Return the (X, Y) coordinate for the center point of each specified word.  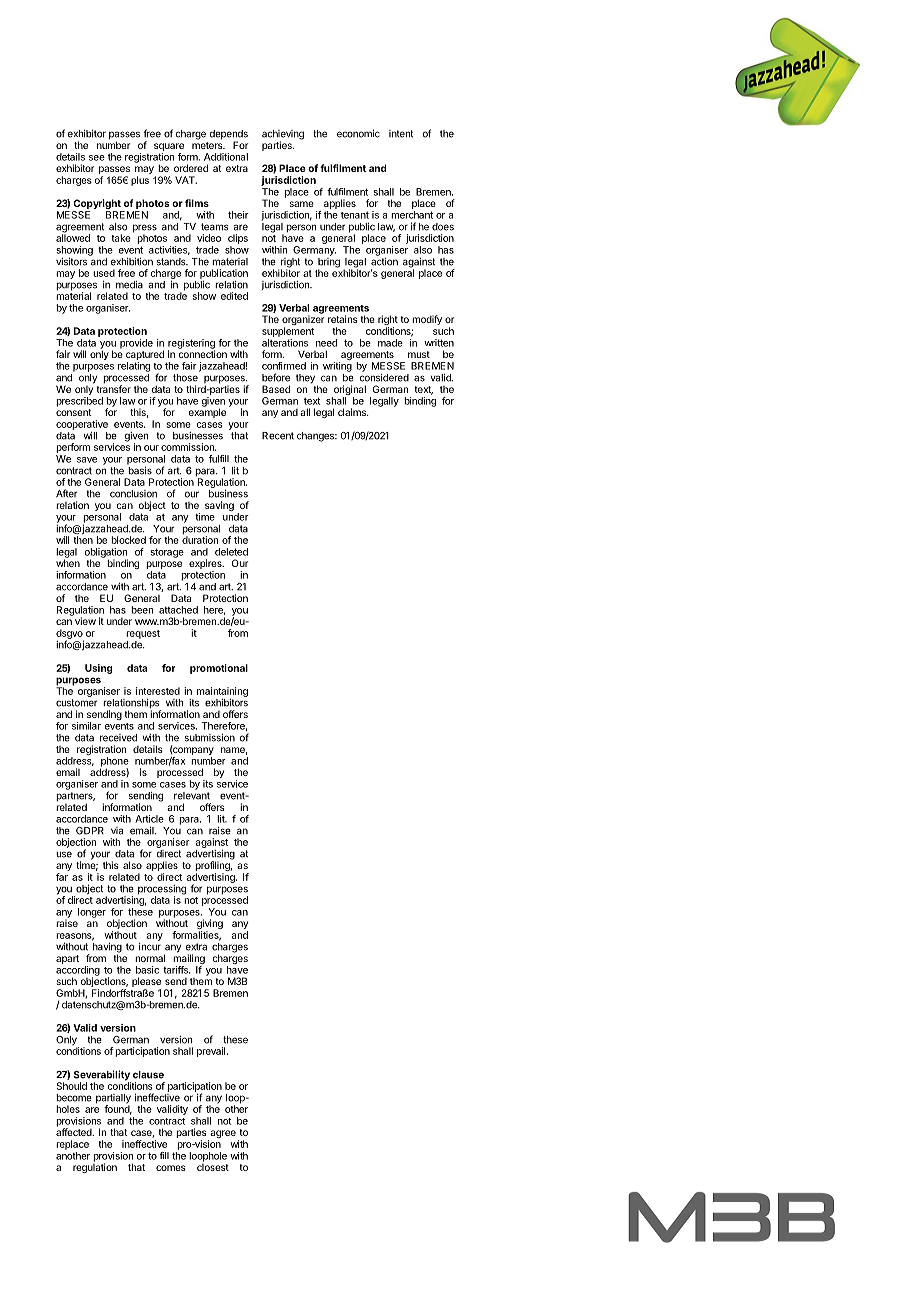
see (97, 158)
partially (113, 1100)
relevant (192, 796)
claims (353, 412)
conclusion (133, 494)
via (117, 831)
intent (401, 134)
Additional (226, 157)
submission (209, 737)
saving (219, 506)
